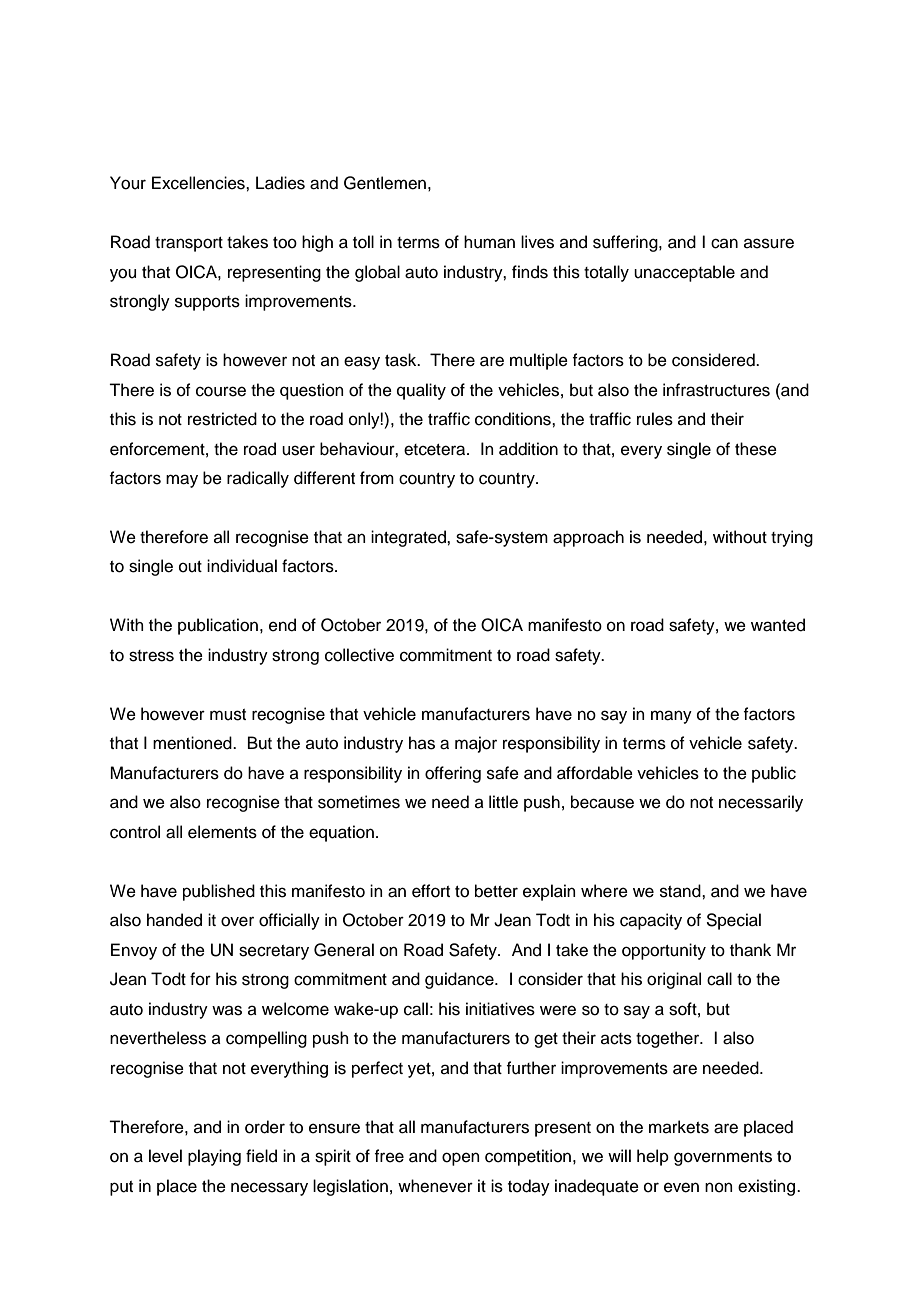 Image resolution: width=924 pixels, height=1308 pixels. Describe the element at coordinates (214, 1157) in the screenshot. I see `playing` at that location.
